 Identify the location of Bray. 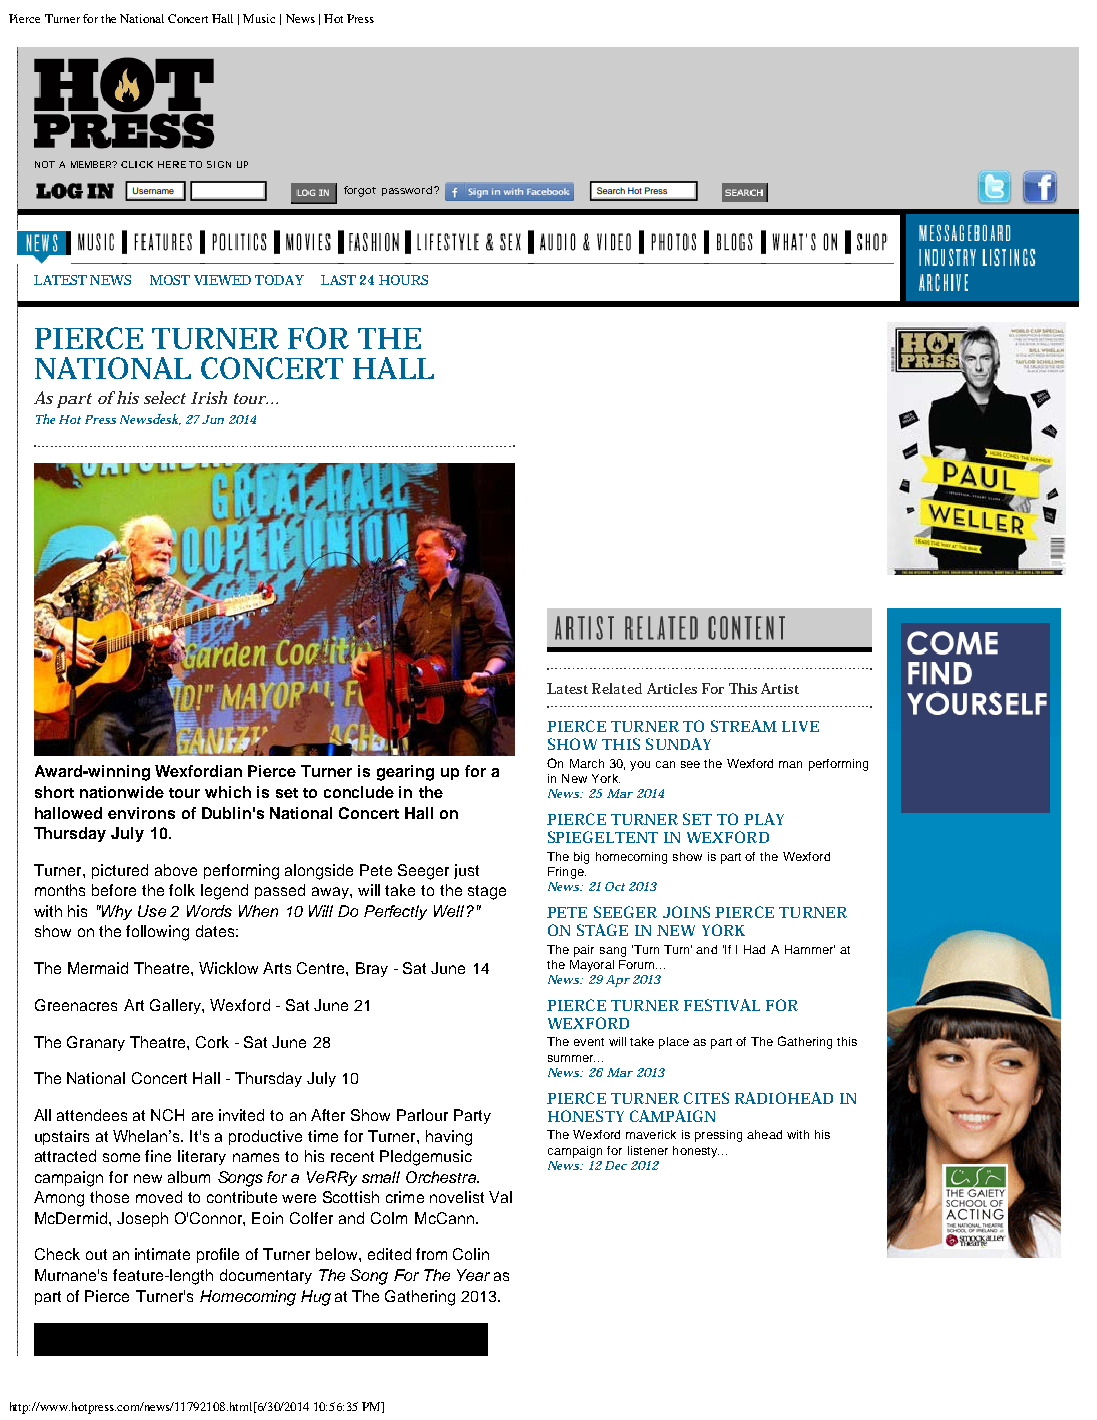
(372, 969).
